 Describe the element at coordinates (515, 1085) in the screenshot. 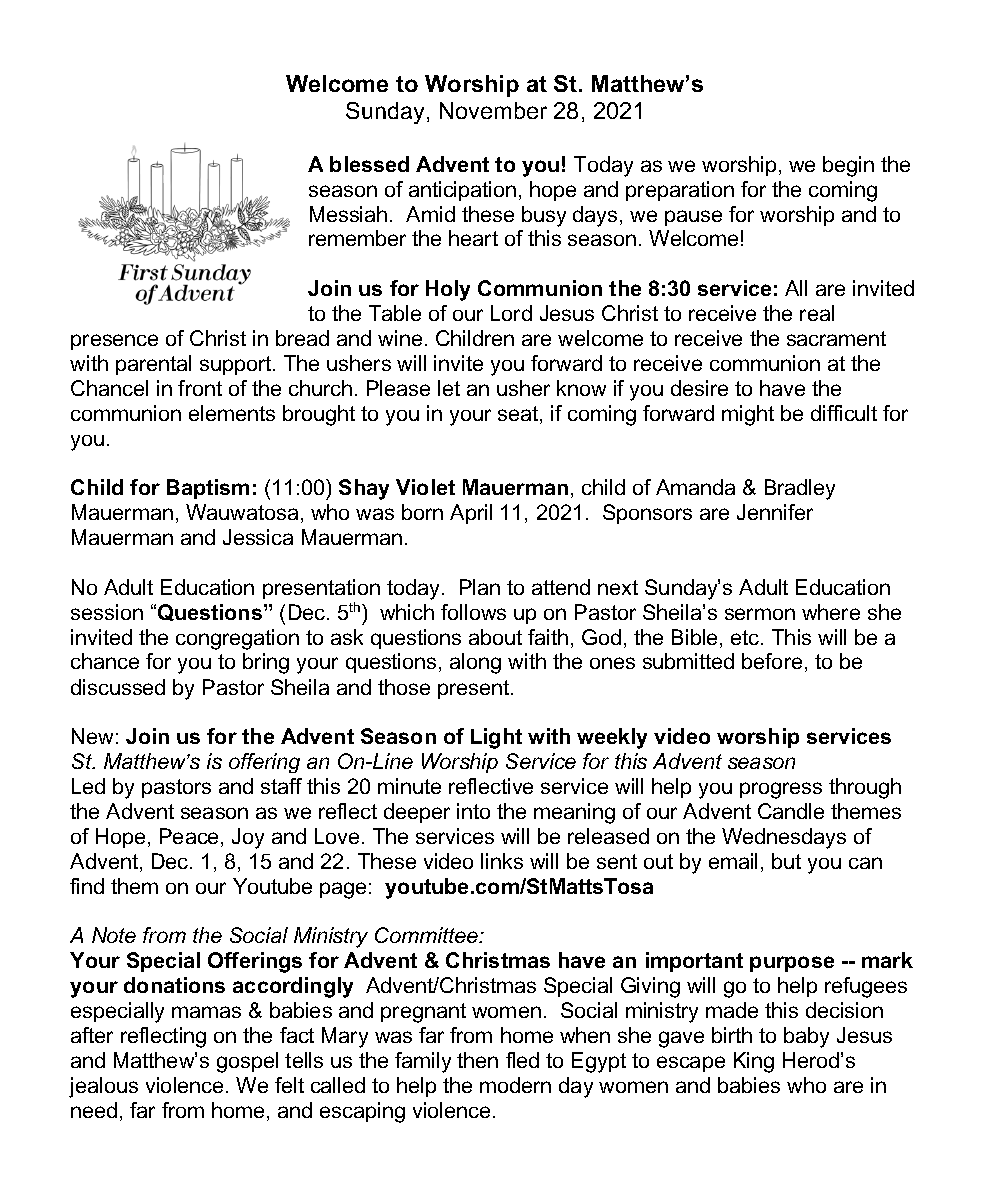

I see `modern` at that location.
